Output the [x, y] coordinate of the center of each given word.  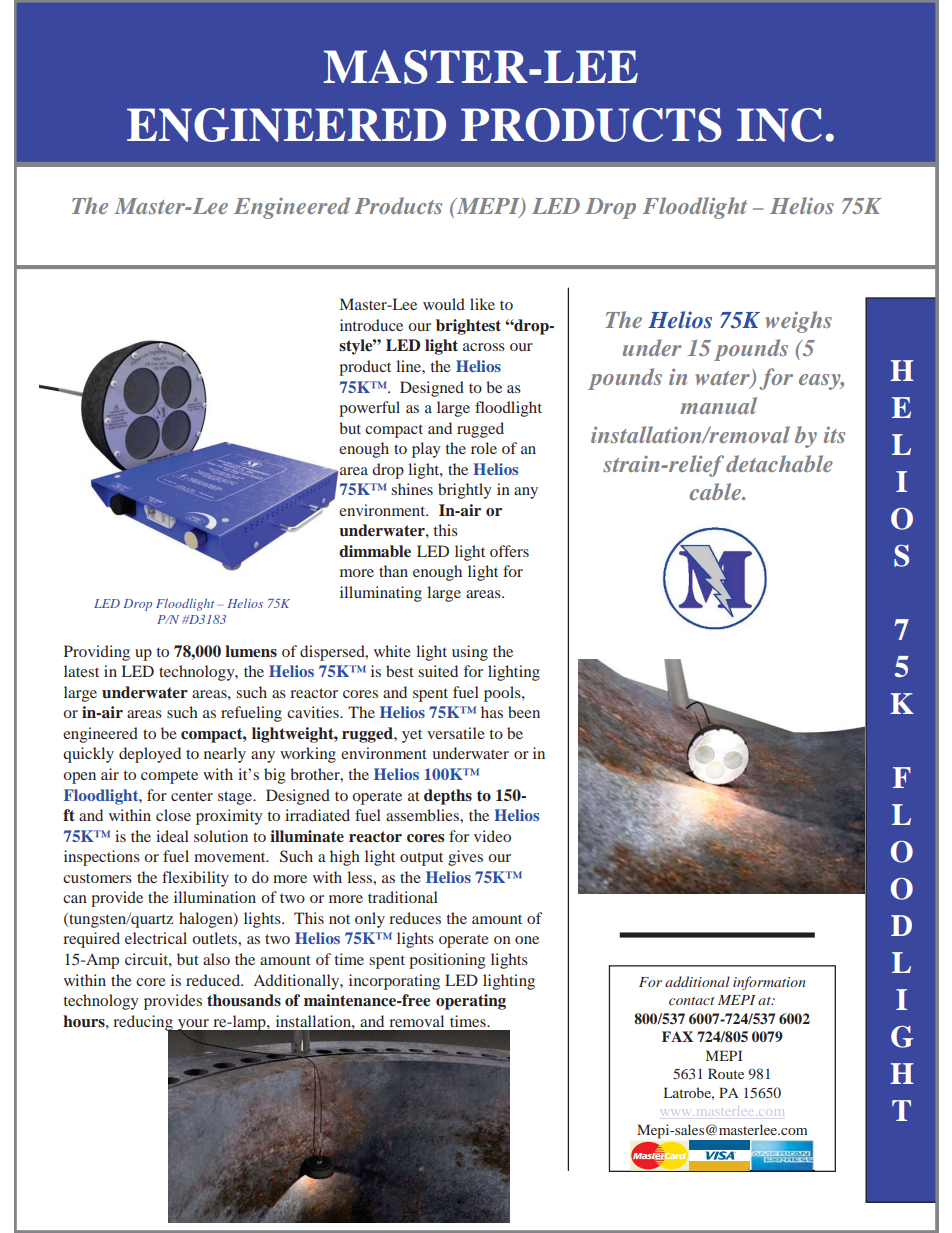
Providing [97, 653]
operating [471, 1002]
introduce [371, 325]
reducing [144, 1024]
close [173, 815]
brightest [468, 327]
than [393, 571]
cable [716, 491]
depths [448, 797]
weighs [798, 322]
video [492, 836]
